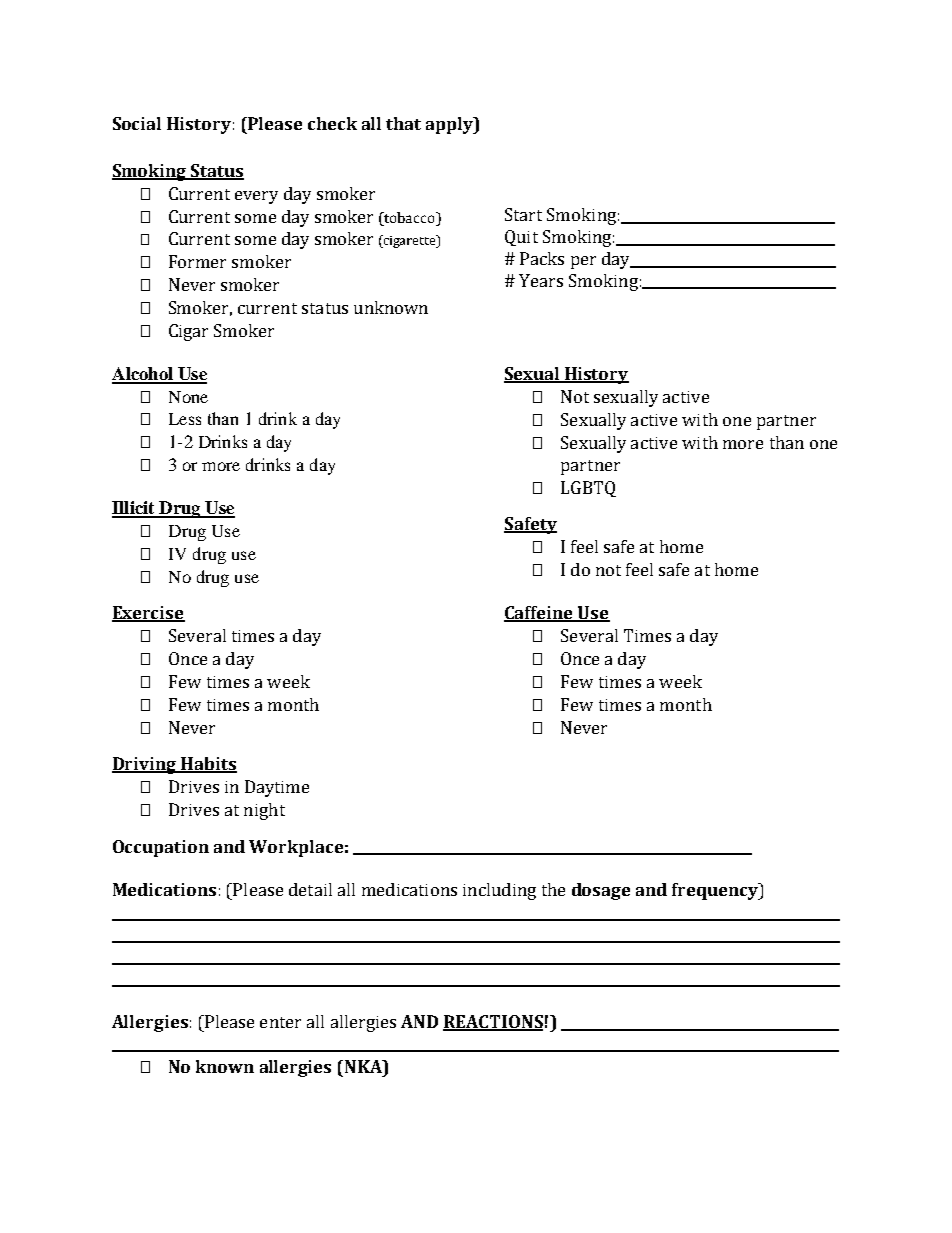 Image resolution: width=952 pixels, height=1233 pixels. I want to click on dosage, so click(601, 891).
